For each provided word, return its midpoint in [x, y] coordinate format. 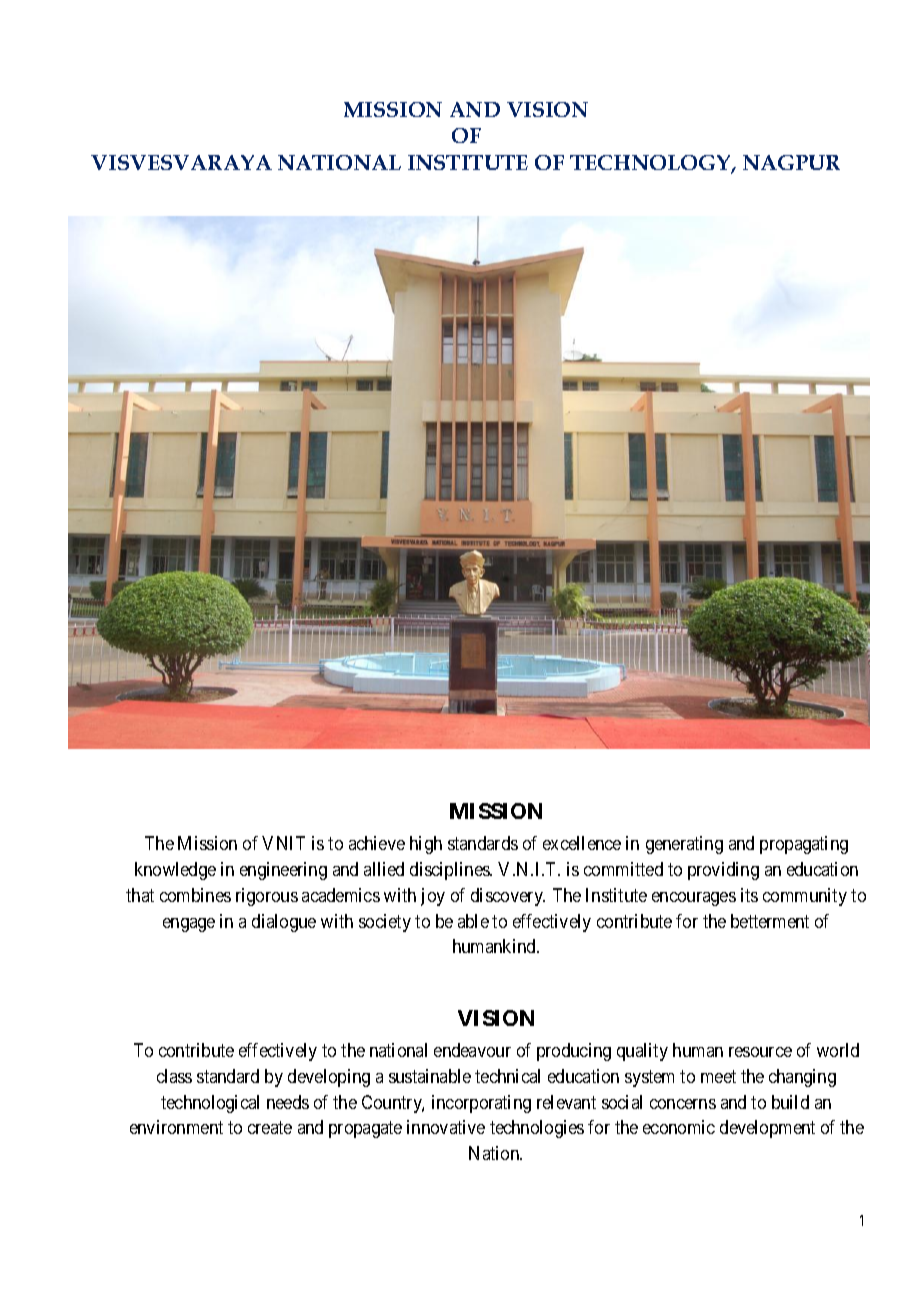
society [385, 923]
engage [189, 925]
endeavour [472, 1050]
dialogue [284, 923]
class [174, 1076]
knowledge [175, 871]
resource [760, 1052]
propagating [804, 845]
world [838, 1050]
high [426, 845]
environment [176, 1127]
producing [574, 1052]
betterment [770, 921]
